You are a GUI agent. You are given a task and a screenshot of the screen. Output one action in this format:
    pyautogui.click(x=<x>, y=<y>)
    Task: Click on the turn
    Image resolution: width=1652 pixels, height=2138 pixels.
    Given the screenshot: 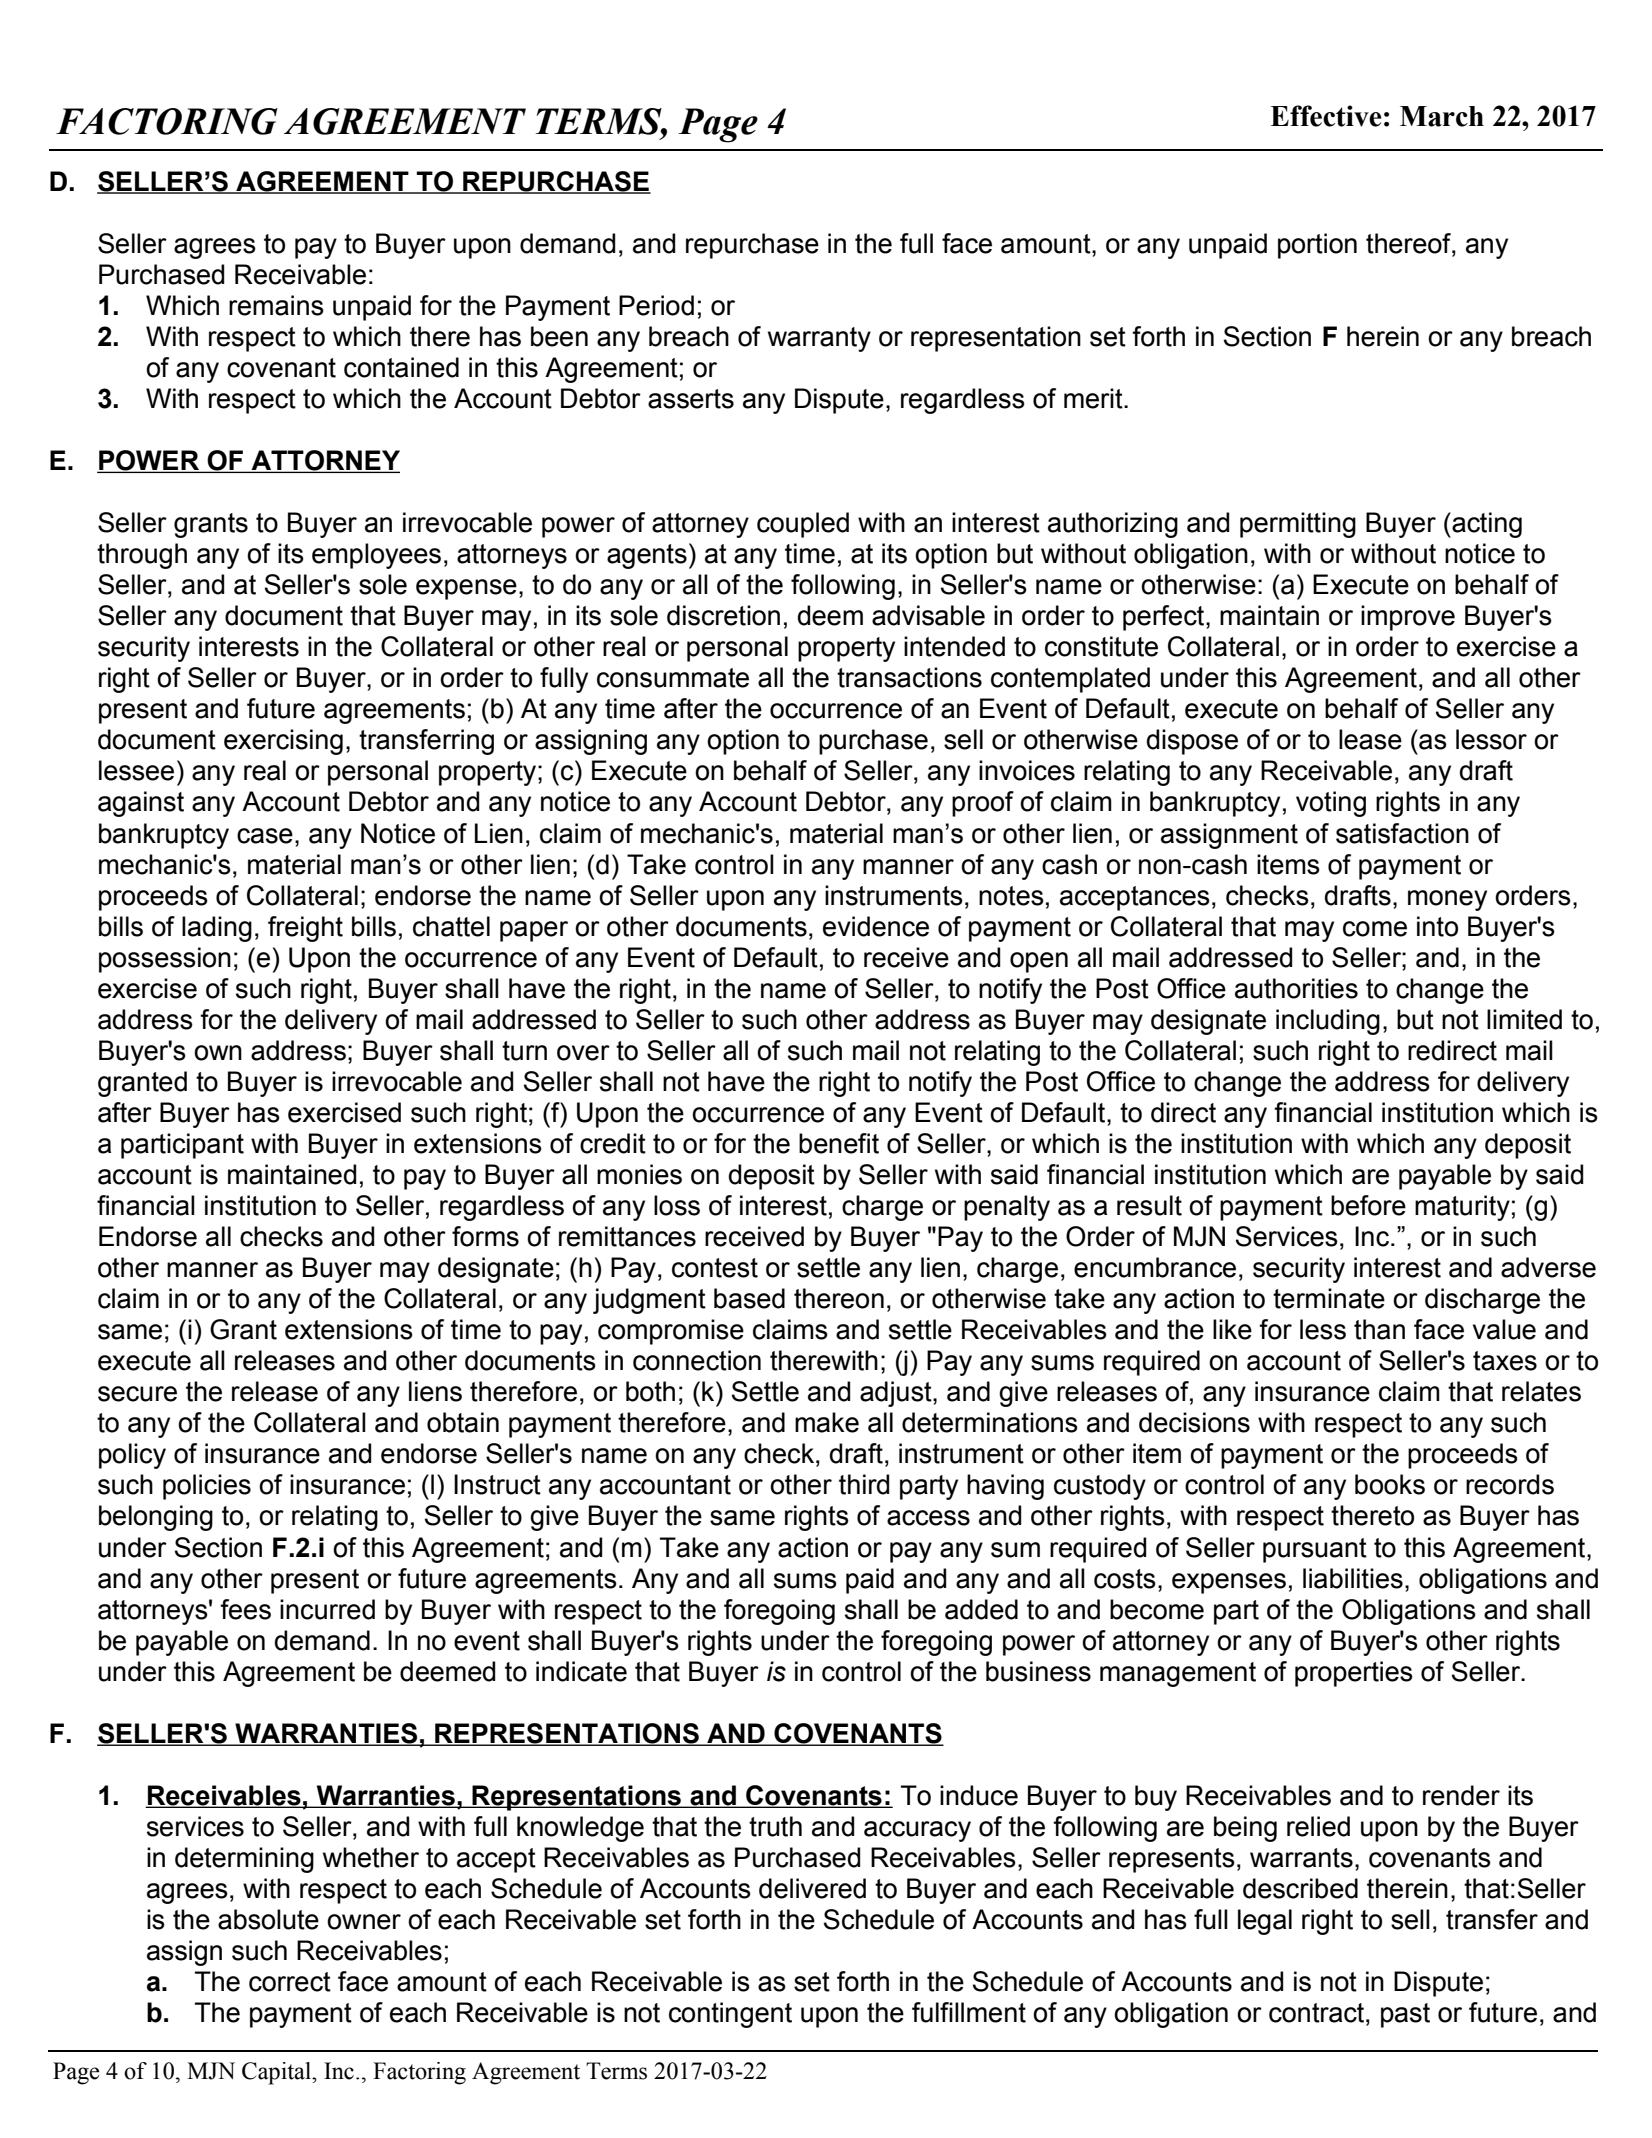 What is the action you would take?
    pyautogui.click(x=524, y=1051)
